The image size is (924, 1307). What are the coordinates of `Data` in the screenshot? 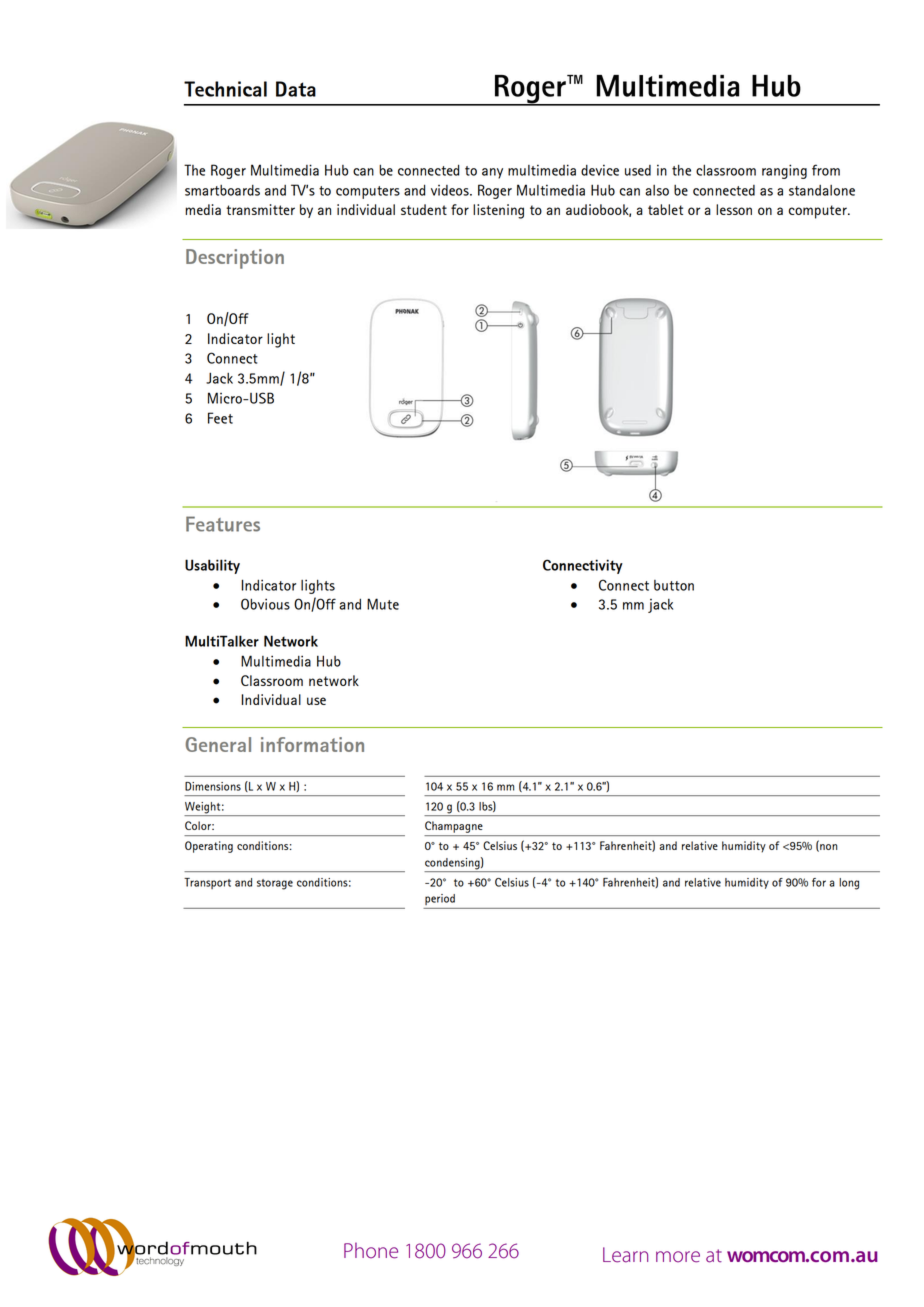 It's located at (296, 89).
